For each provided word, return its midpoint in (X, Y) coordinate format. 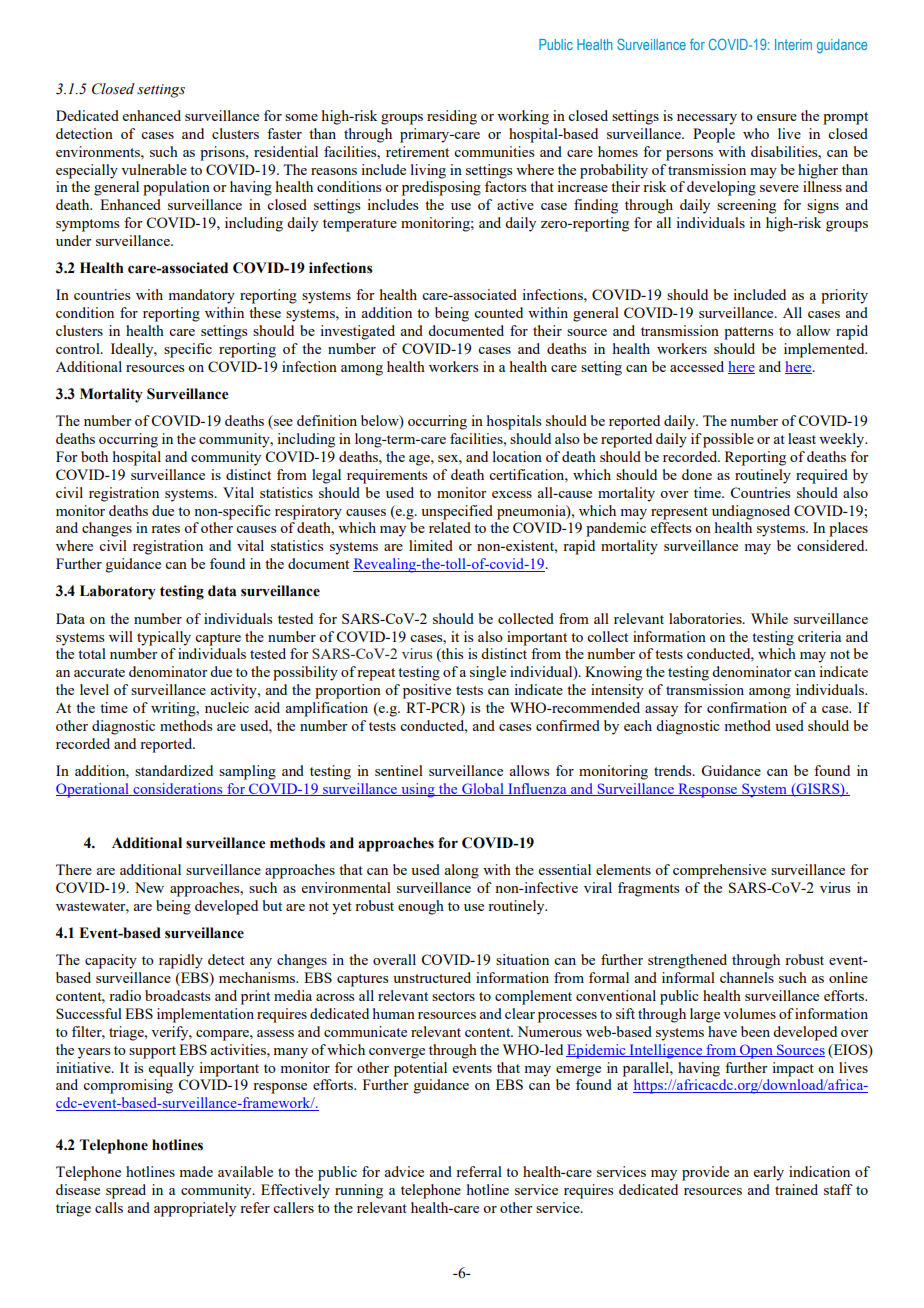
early (769, 1173)
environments (99, 151)
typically (164, 638)
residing (452, 117)
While (769, 618)
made (196, 1171)
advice (404, 1171)
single (488, 673)
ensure (777, 117)
